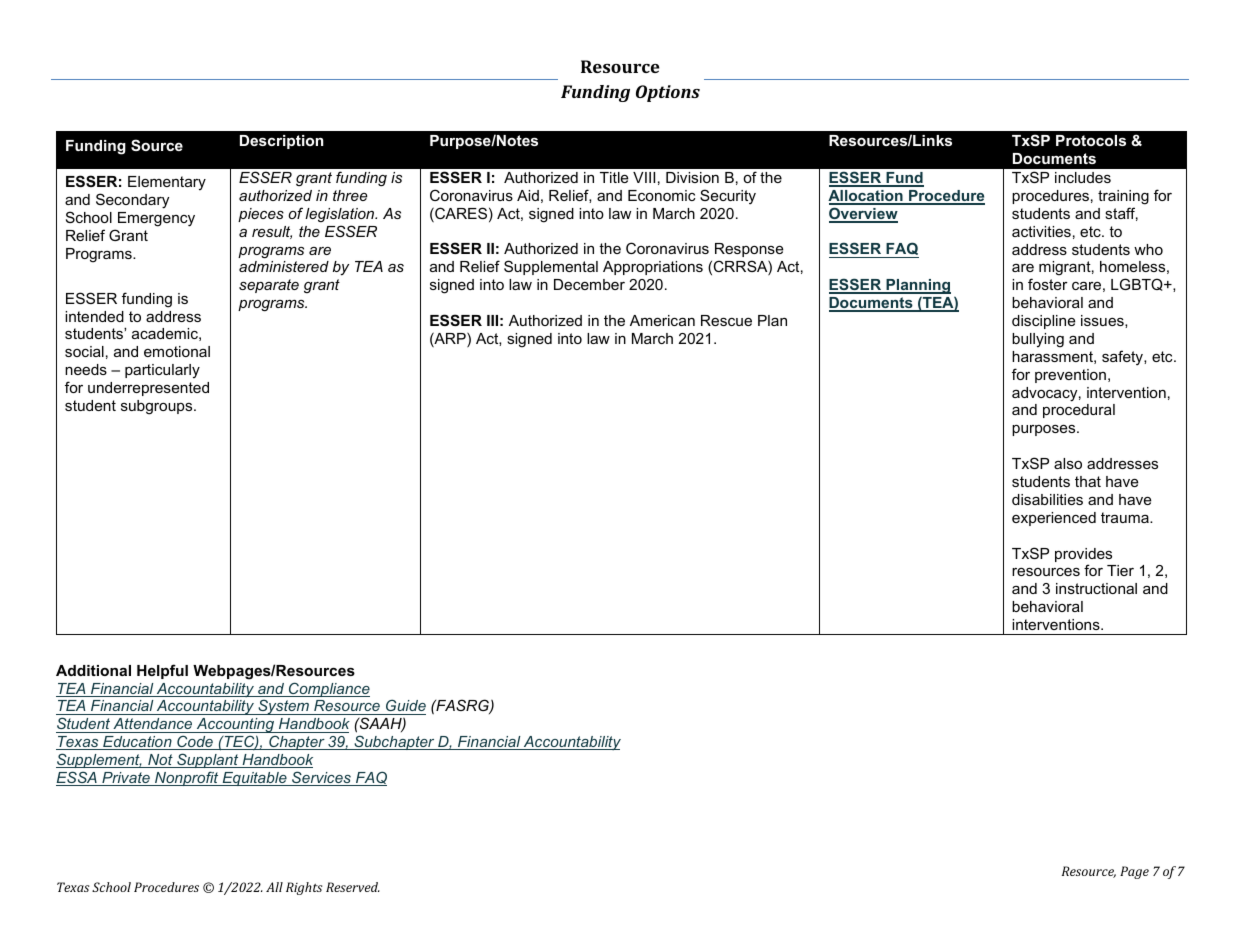 This image has width=1233, height=952. I want to click on Rights, so click(304, 888).
